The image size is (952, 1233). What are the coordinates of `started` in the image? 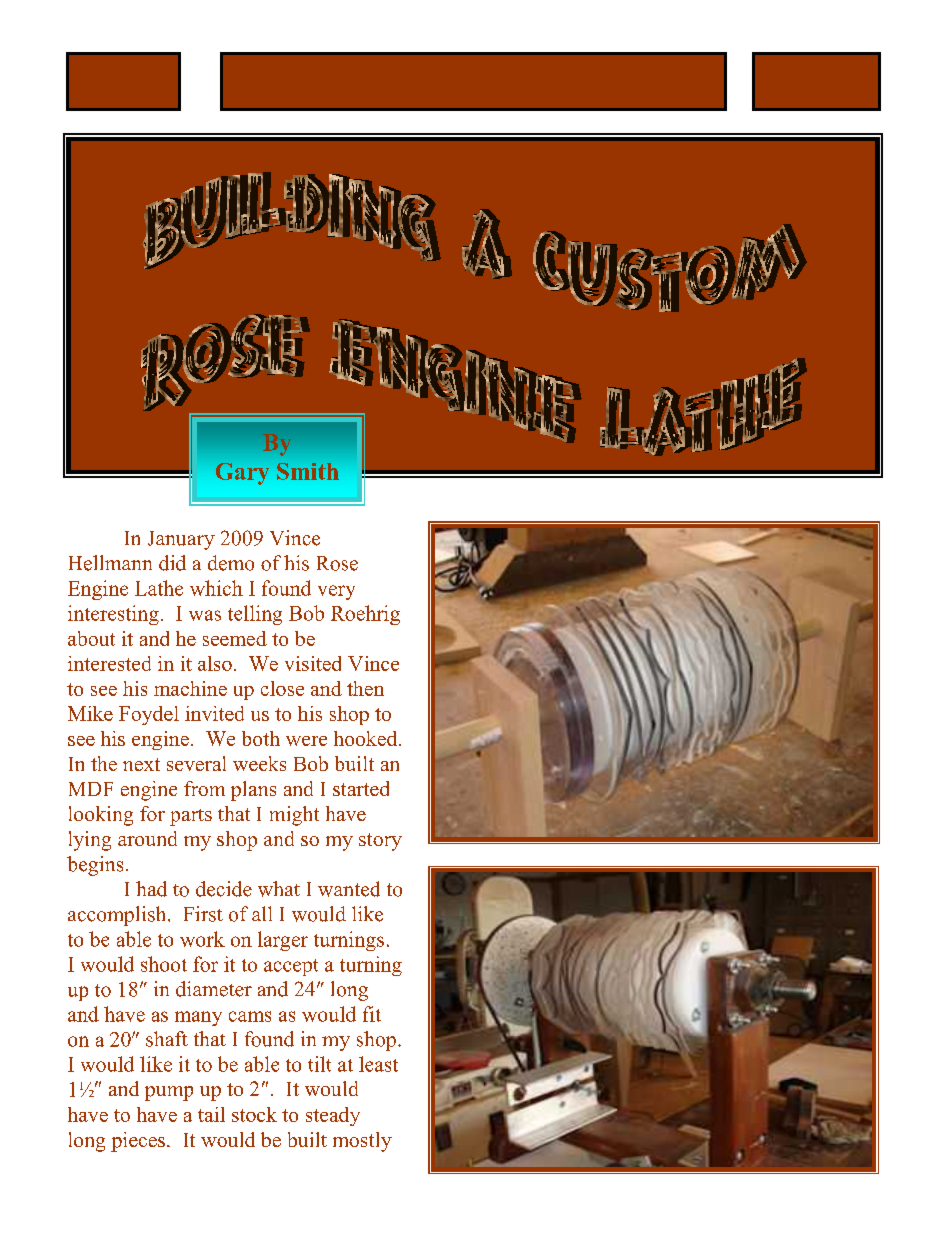 It's located at (361, 788).
